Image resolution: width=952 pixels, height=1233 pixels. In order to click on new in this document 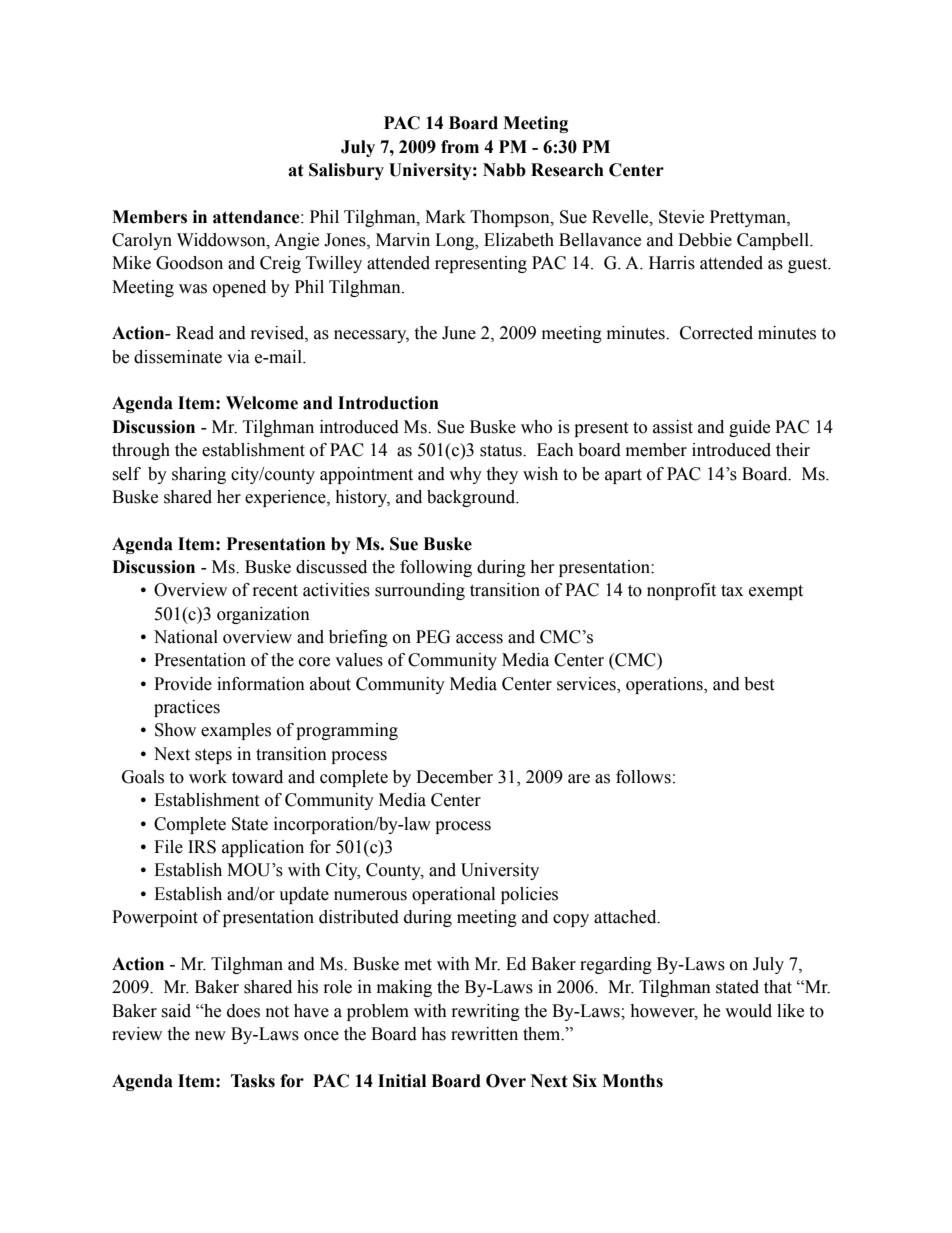, I will do `click(210, 1036)`.
